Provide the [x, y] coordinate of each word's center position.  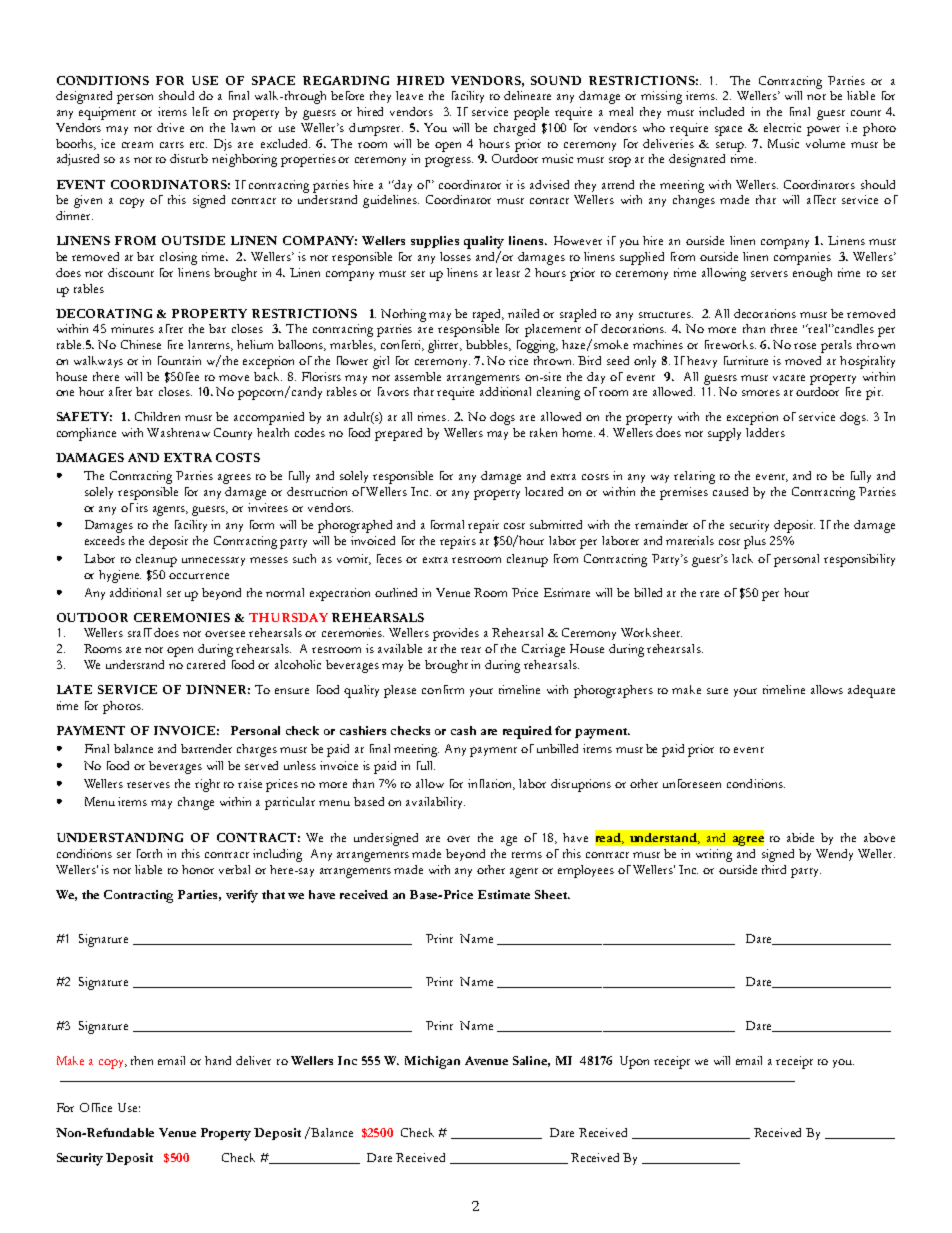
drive [170, 127]
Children [157, 416]
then [142, 1060]
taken [543, 432]
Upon [634, 1062]
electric [782, 127]
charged [514, 129]
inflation [491, 784]
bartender [206, 748]
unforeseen [692, 783]
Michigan [432, 1062]
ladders [765, 432]
